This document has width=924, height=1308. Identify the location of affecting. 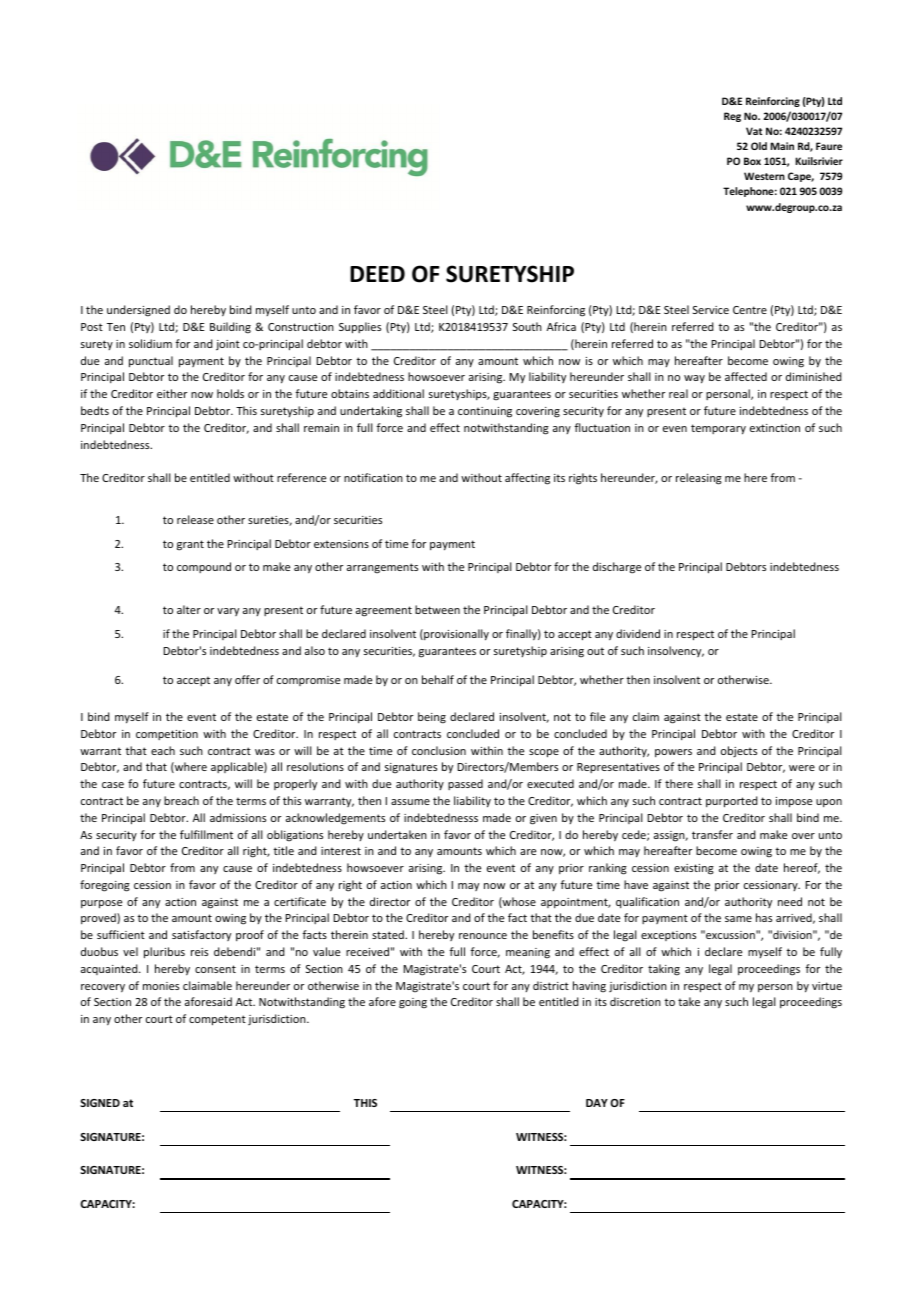
(527, 479).
